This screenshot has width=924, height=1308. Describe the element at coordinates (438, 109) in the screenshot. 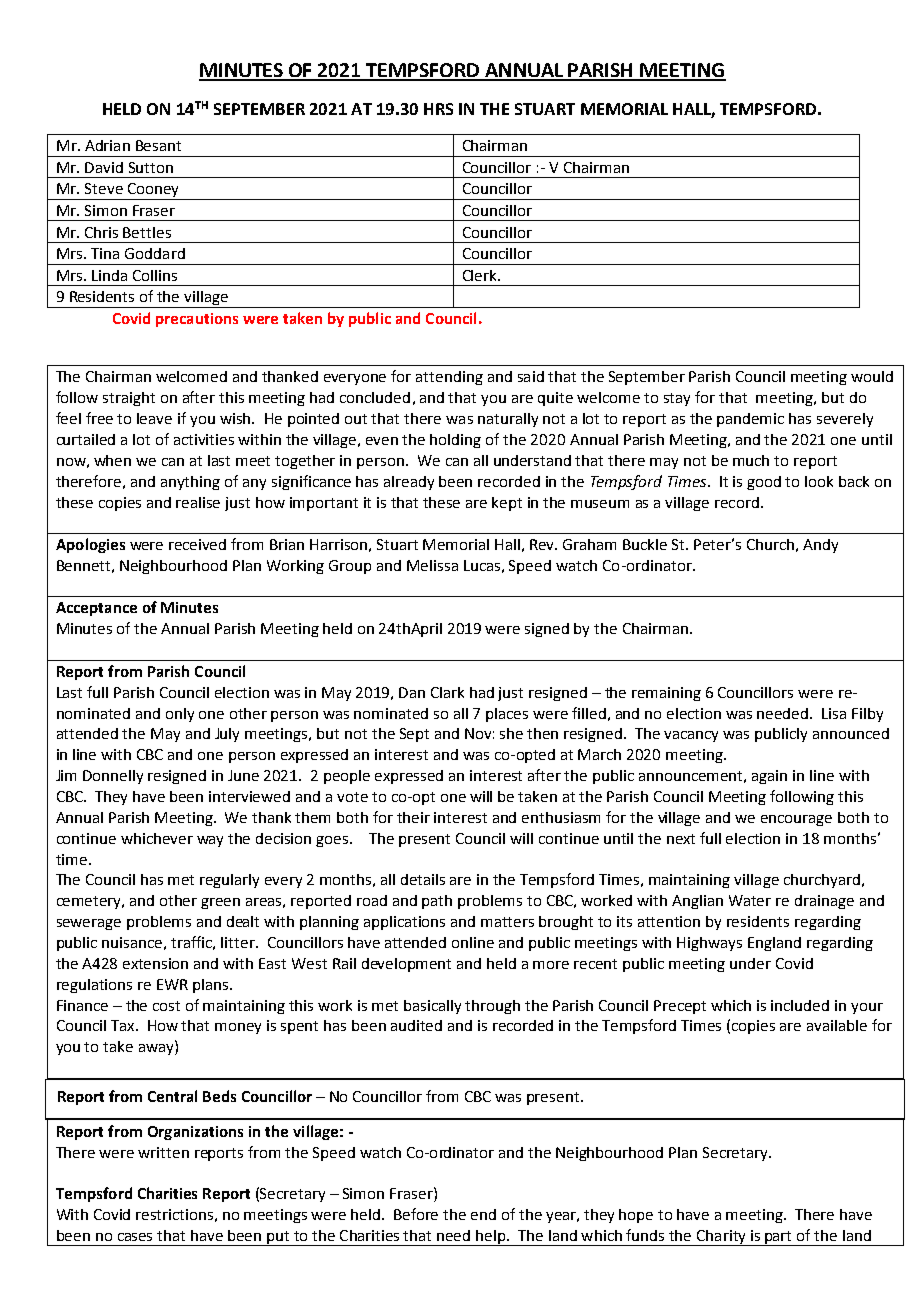

I see `HRS` at that location.
